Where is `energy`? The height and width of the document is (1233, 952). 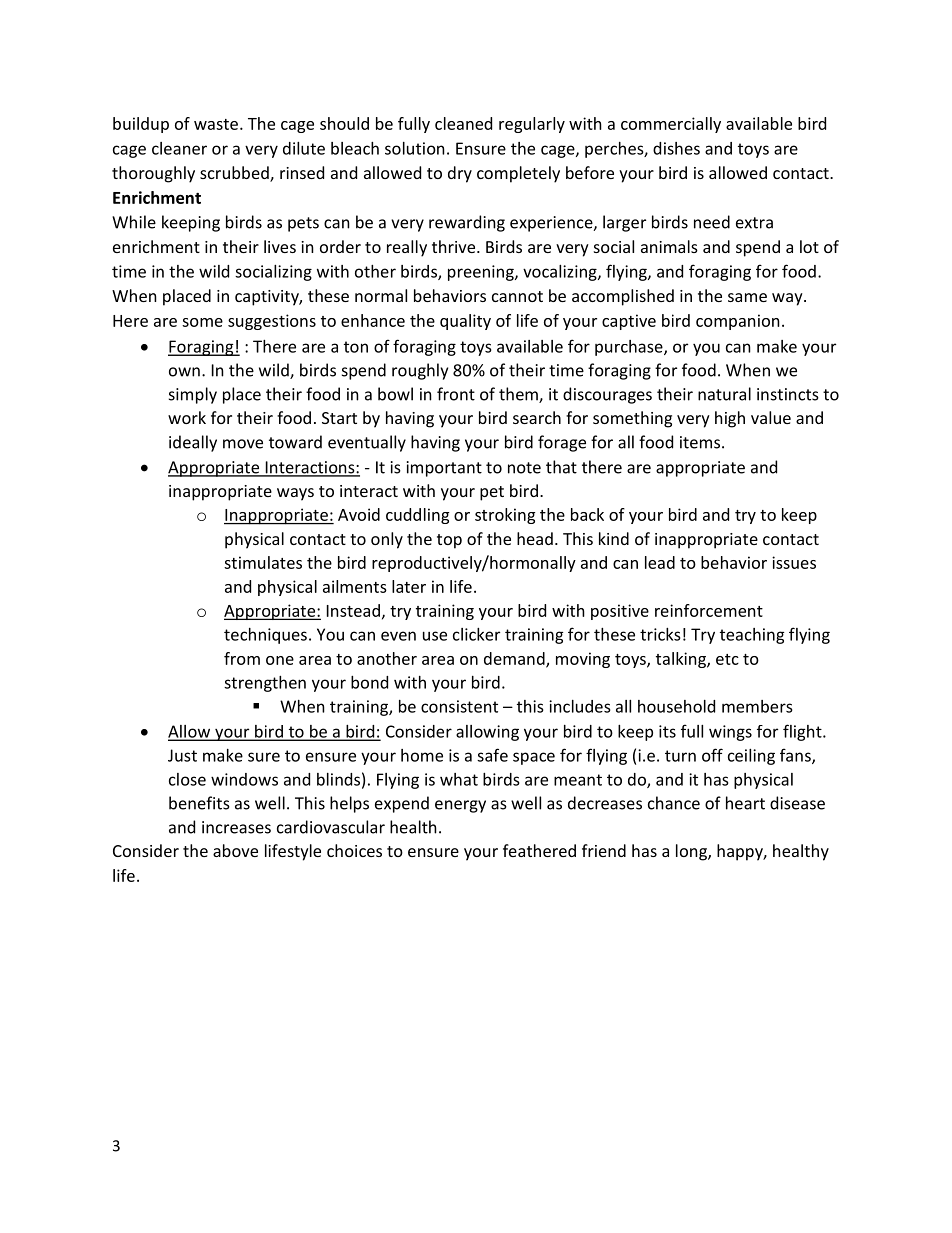
energy is located at coordinates (460, 806).
